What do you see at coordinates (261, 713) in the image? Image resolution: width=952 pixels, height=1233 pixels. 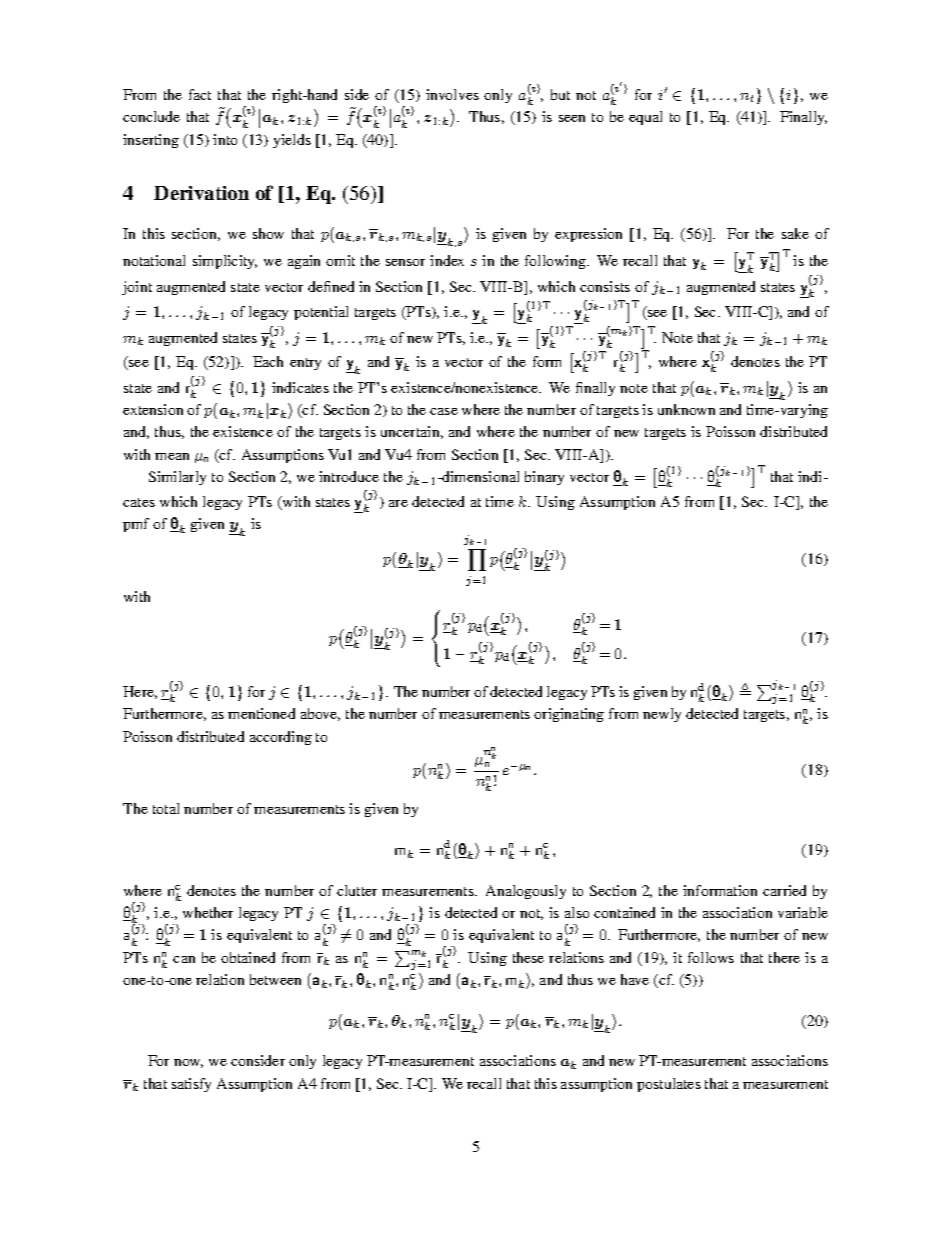 I see `mentioned` at bounding box center [261, 713].
